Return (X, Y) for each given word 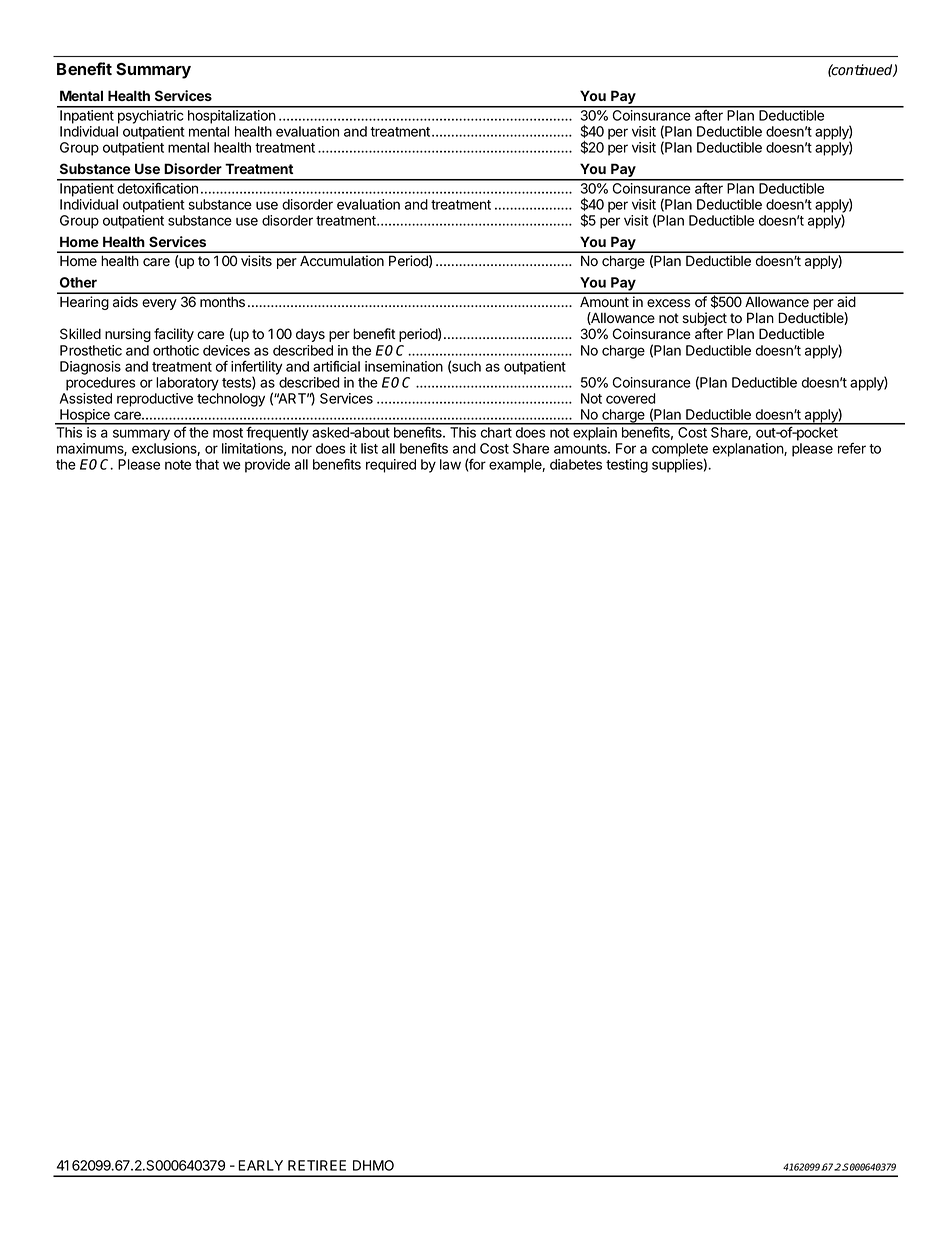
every (159, 304)
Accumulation (342, 260)
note (178, 465)
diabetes (576, 464)
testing (627, 466)
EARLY (260, 1165)
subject (704, 320)
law (450, 464)
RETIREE (317, 1165)
